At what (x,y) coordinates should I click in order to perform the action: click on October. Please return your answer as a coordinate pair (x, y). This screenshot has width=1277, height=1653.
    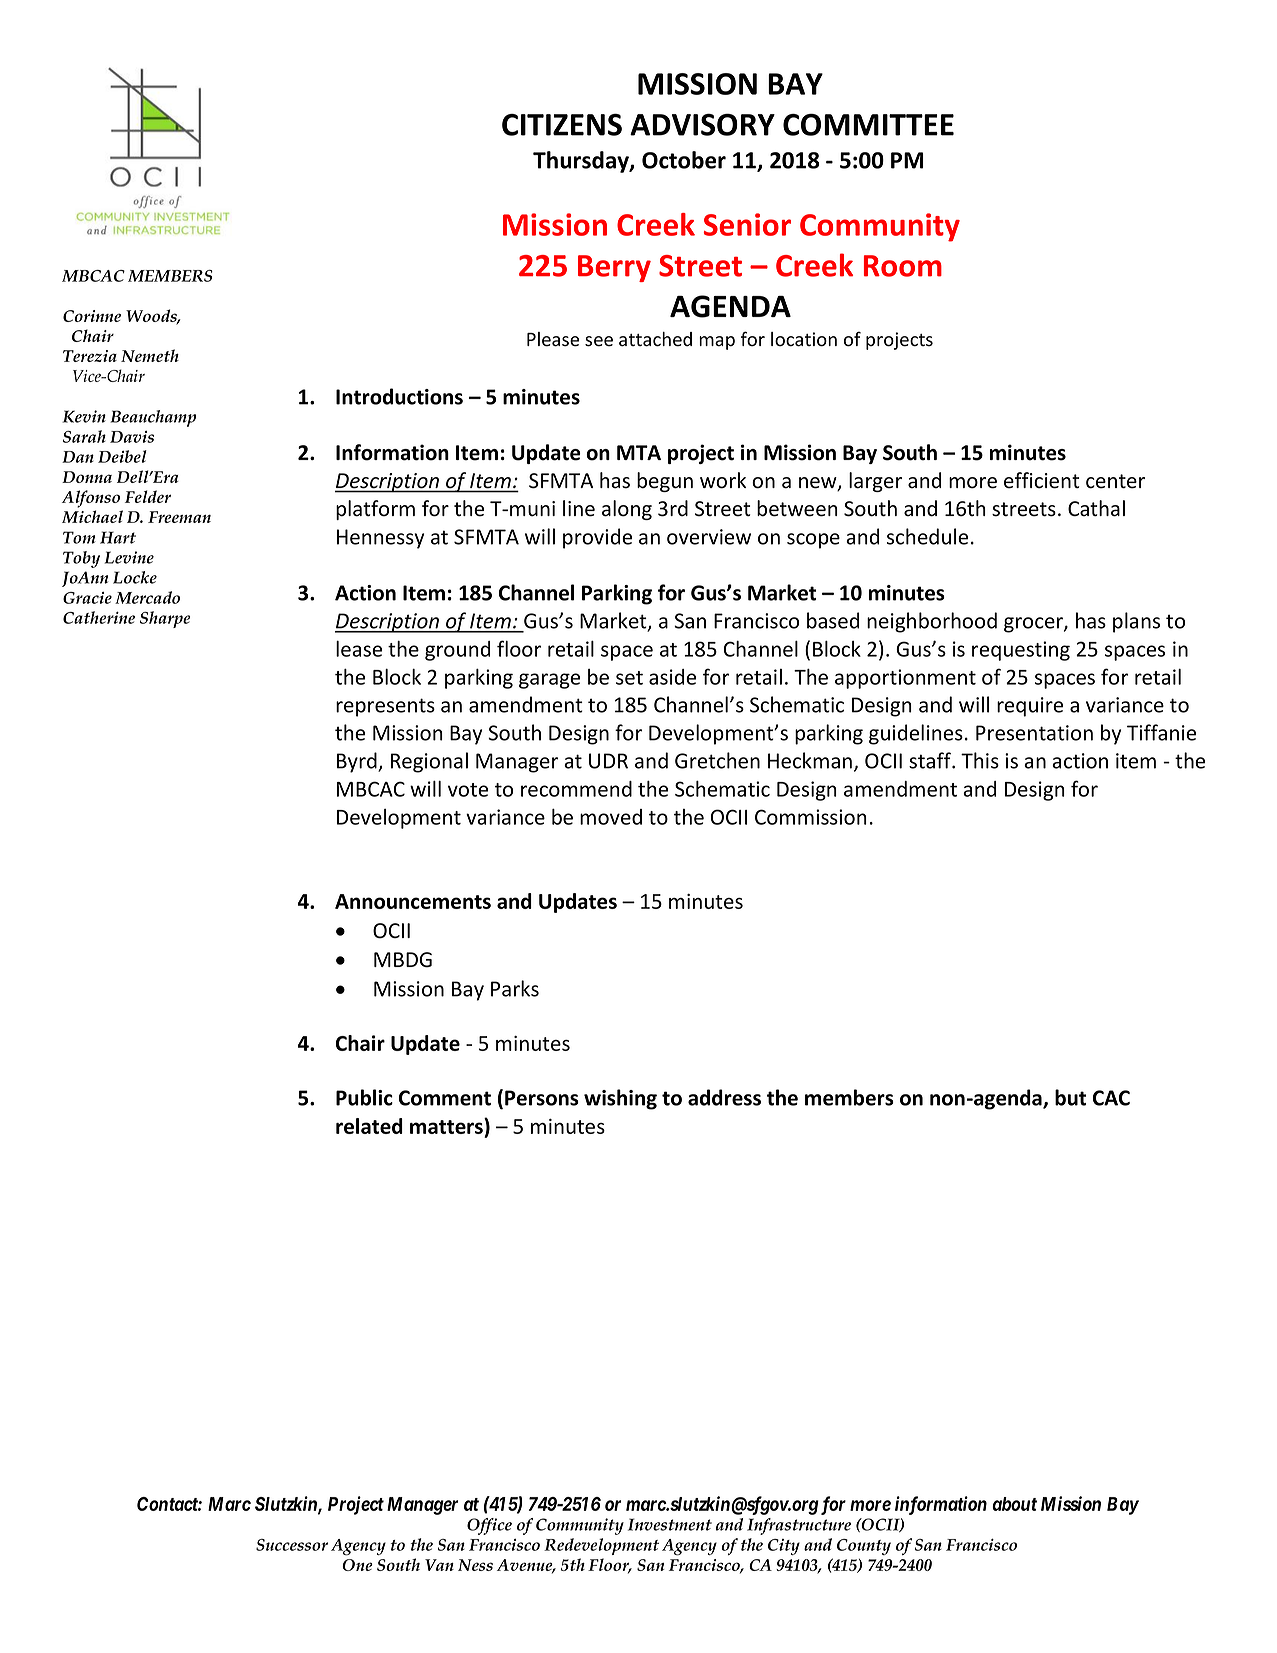
    Looking at the image, I should click on (684, 160).
